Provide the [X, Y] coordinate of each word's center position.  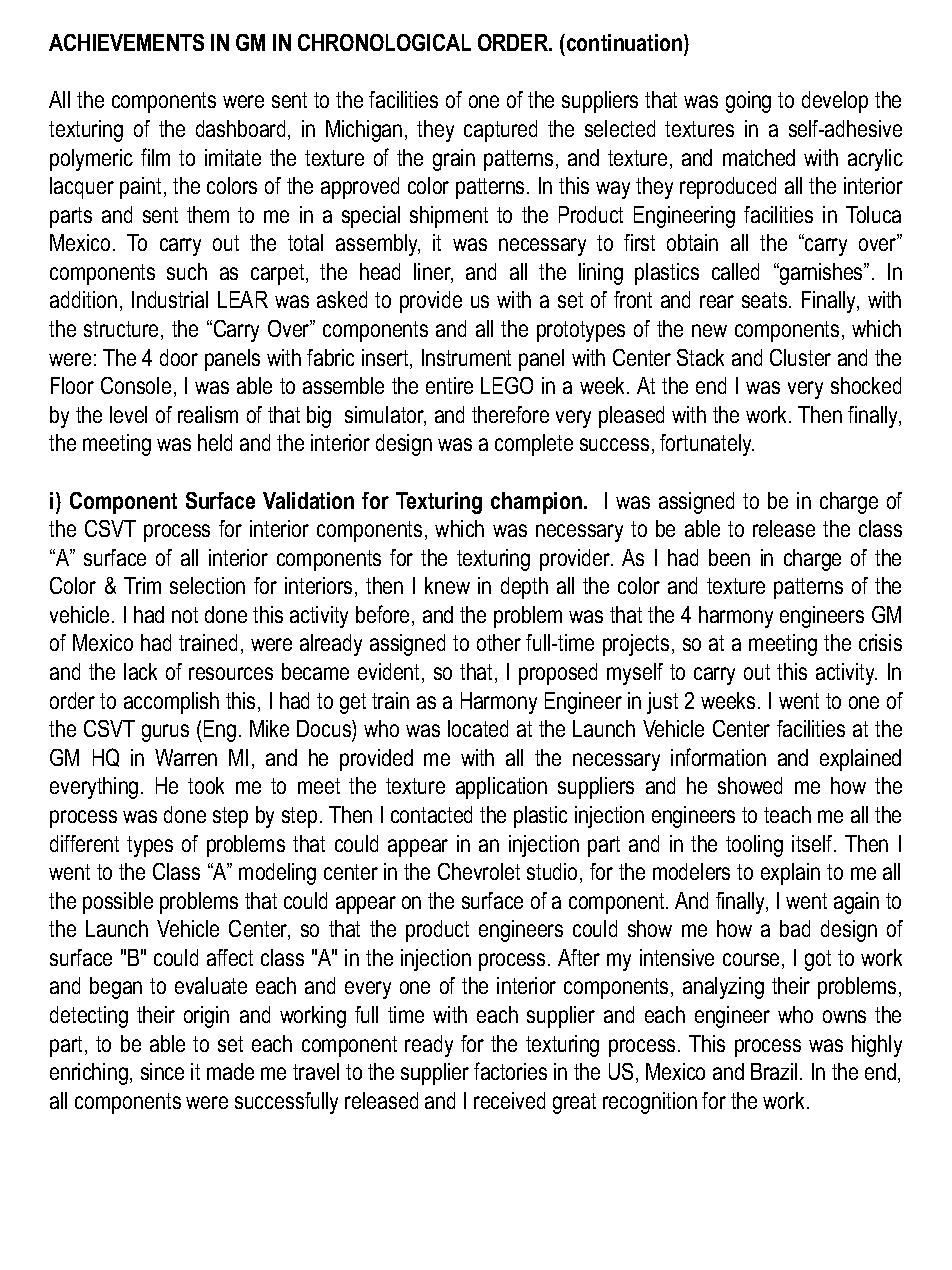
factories [510, 1071]
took [206, 785]
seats [766, 300]
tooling [754, 846]
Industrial [170, 299]
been [729, 557]
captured [500, 131]
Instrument [466, 357]
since [162, 1071]
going [748, 102]
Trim [142, 585]
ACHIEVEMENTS [126, 42]
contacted [431, 814]
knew [447, 585]
